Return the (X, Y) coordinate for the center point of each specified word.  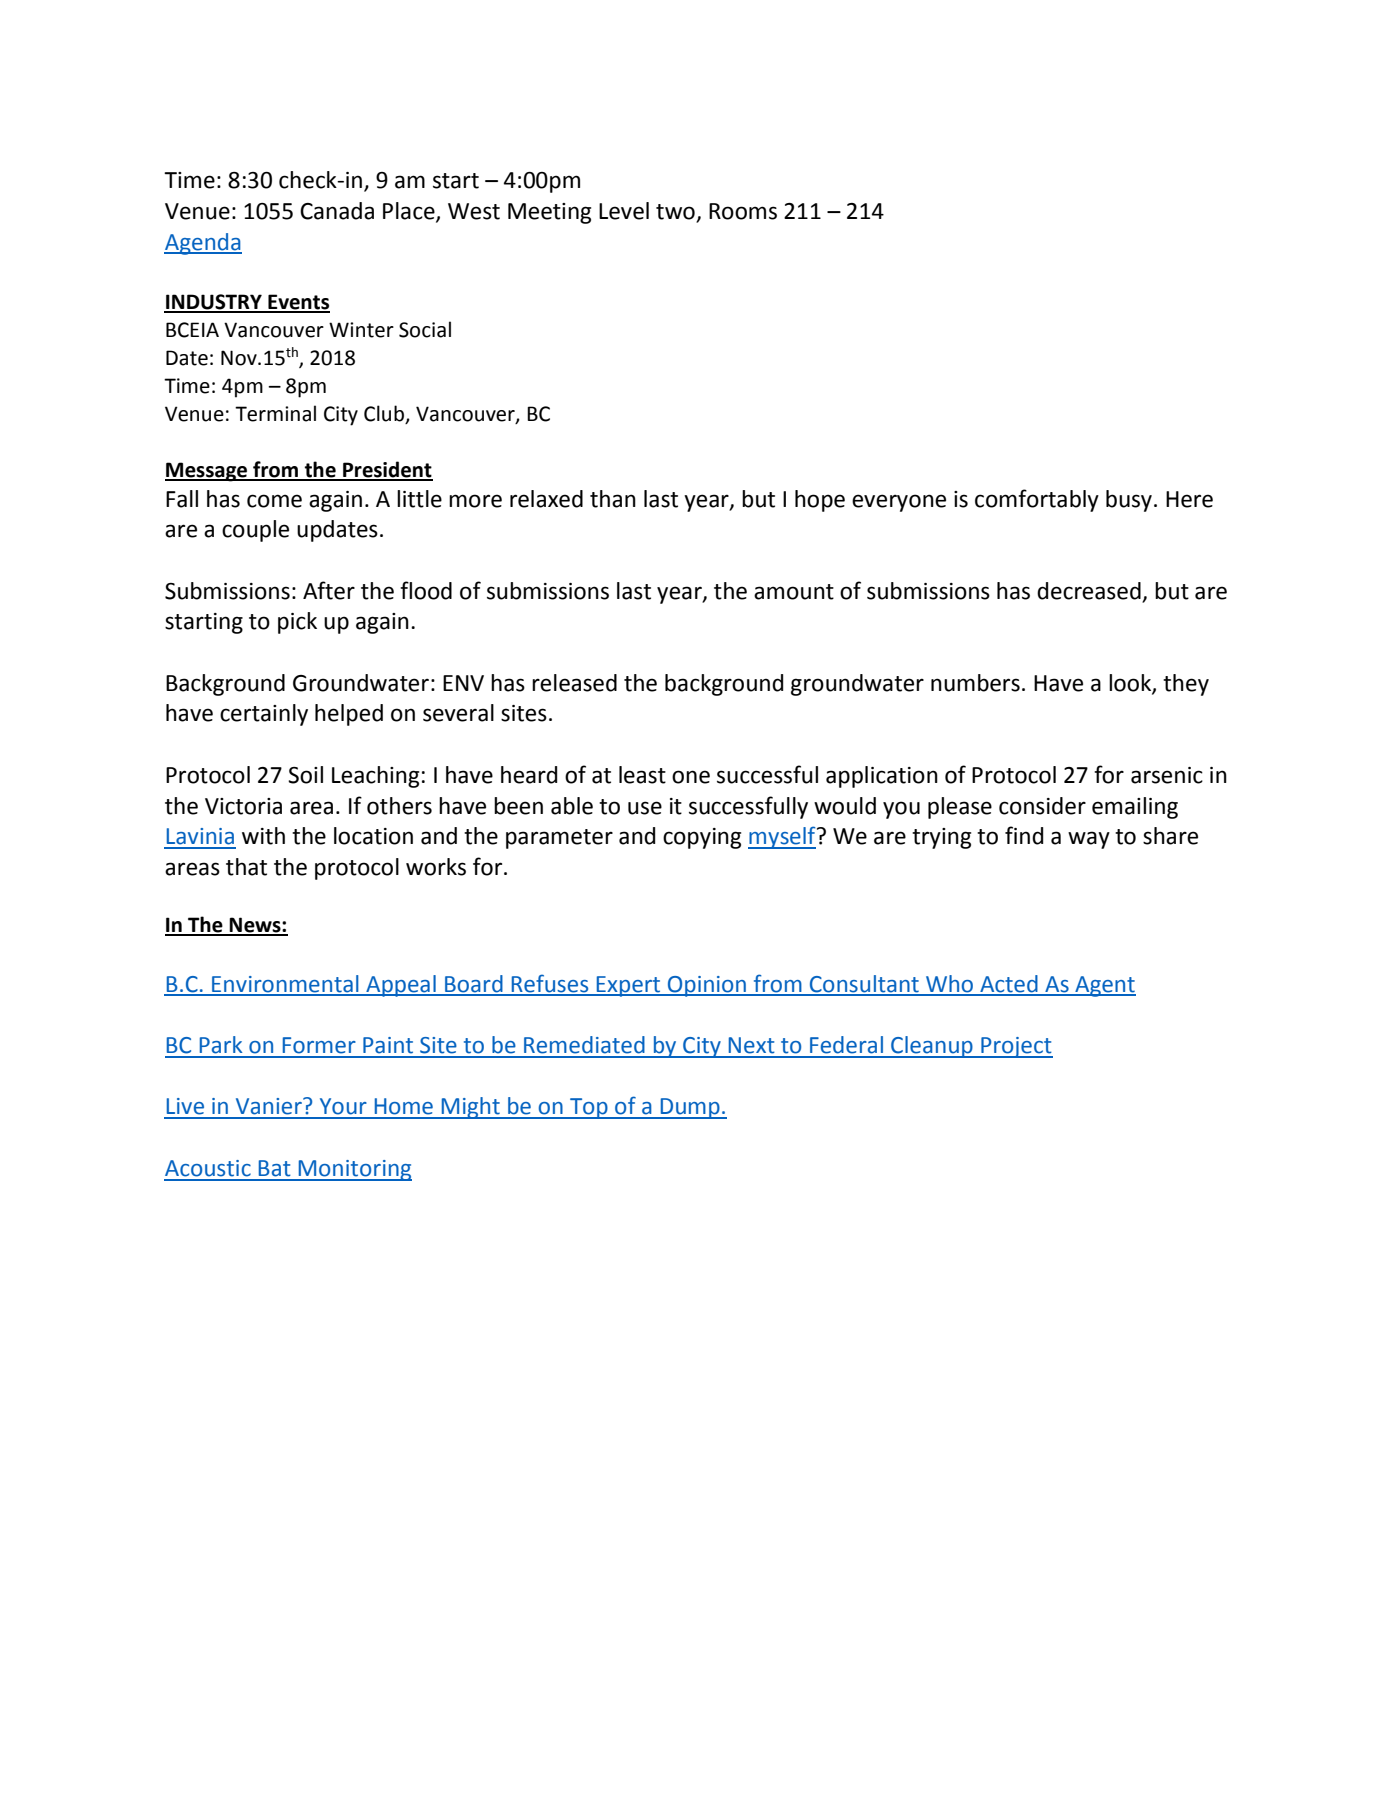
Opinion (706, 986)
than (613, 499)
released (574, 683)
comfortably (1037, 500)
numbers (975, 683)
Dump (690, 1108)
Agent (1104, 986)
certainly (264, 715)
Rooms (743, 211)
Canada (337, 211)
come (274, 501)
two (676, 213)
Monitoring (354, 1170)
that (246, 867)
